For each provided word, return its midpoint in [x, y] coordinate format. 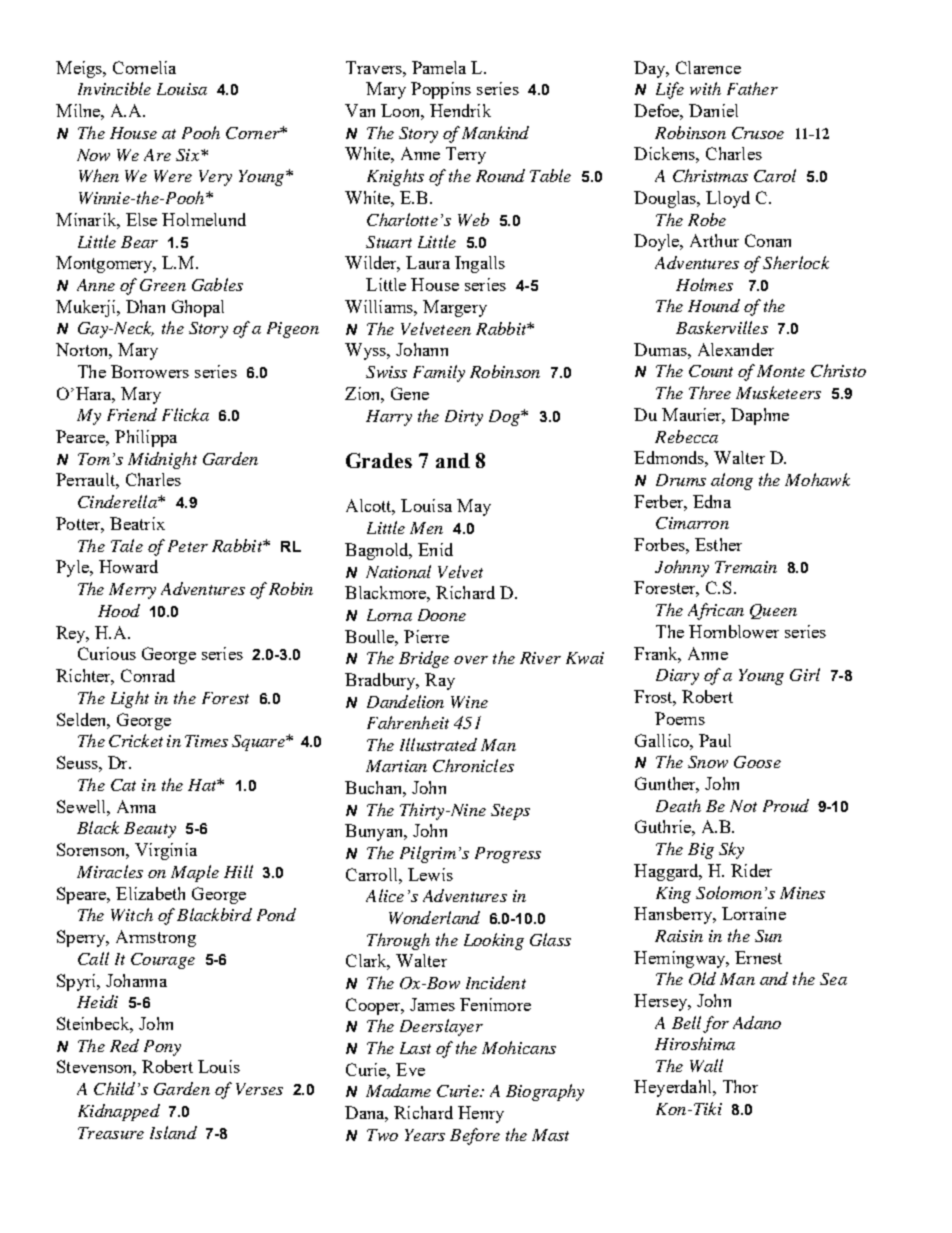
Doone [442, 615]
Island [173, 1132]
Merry [132, 591]
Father [752, 88]
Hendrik [460, 110]
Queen [773, 611]
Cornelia [144, 67]
